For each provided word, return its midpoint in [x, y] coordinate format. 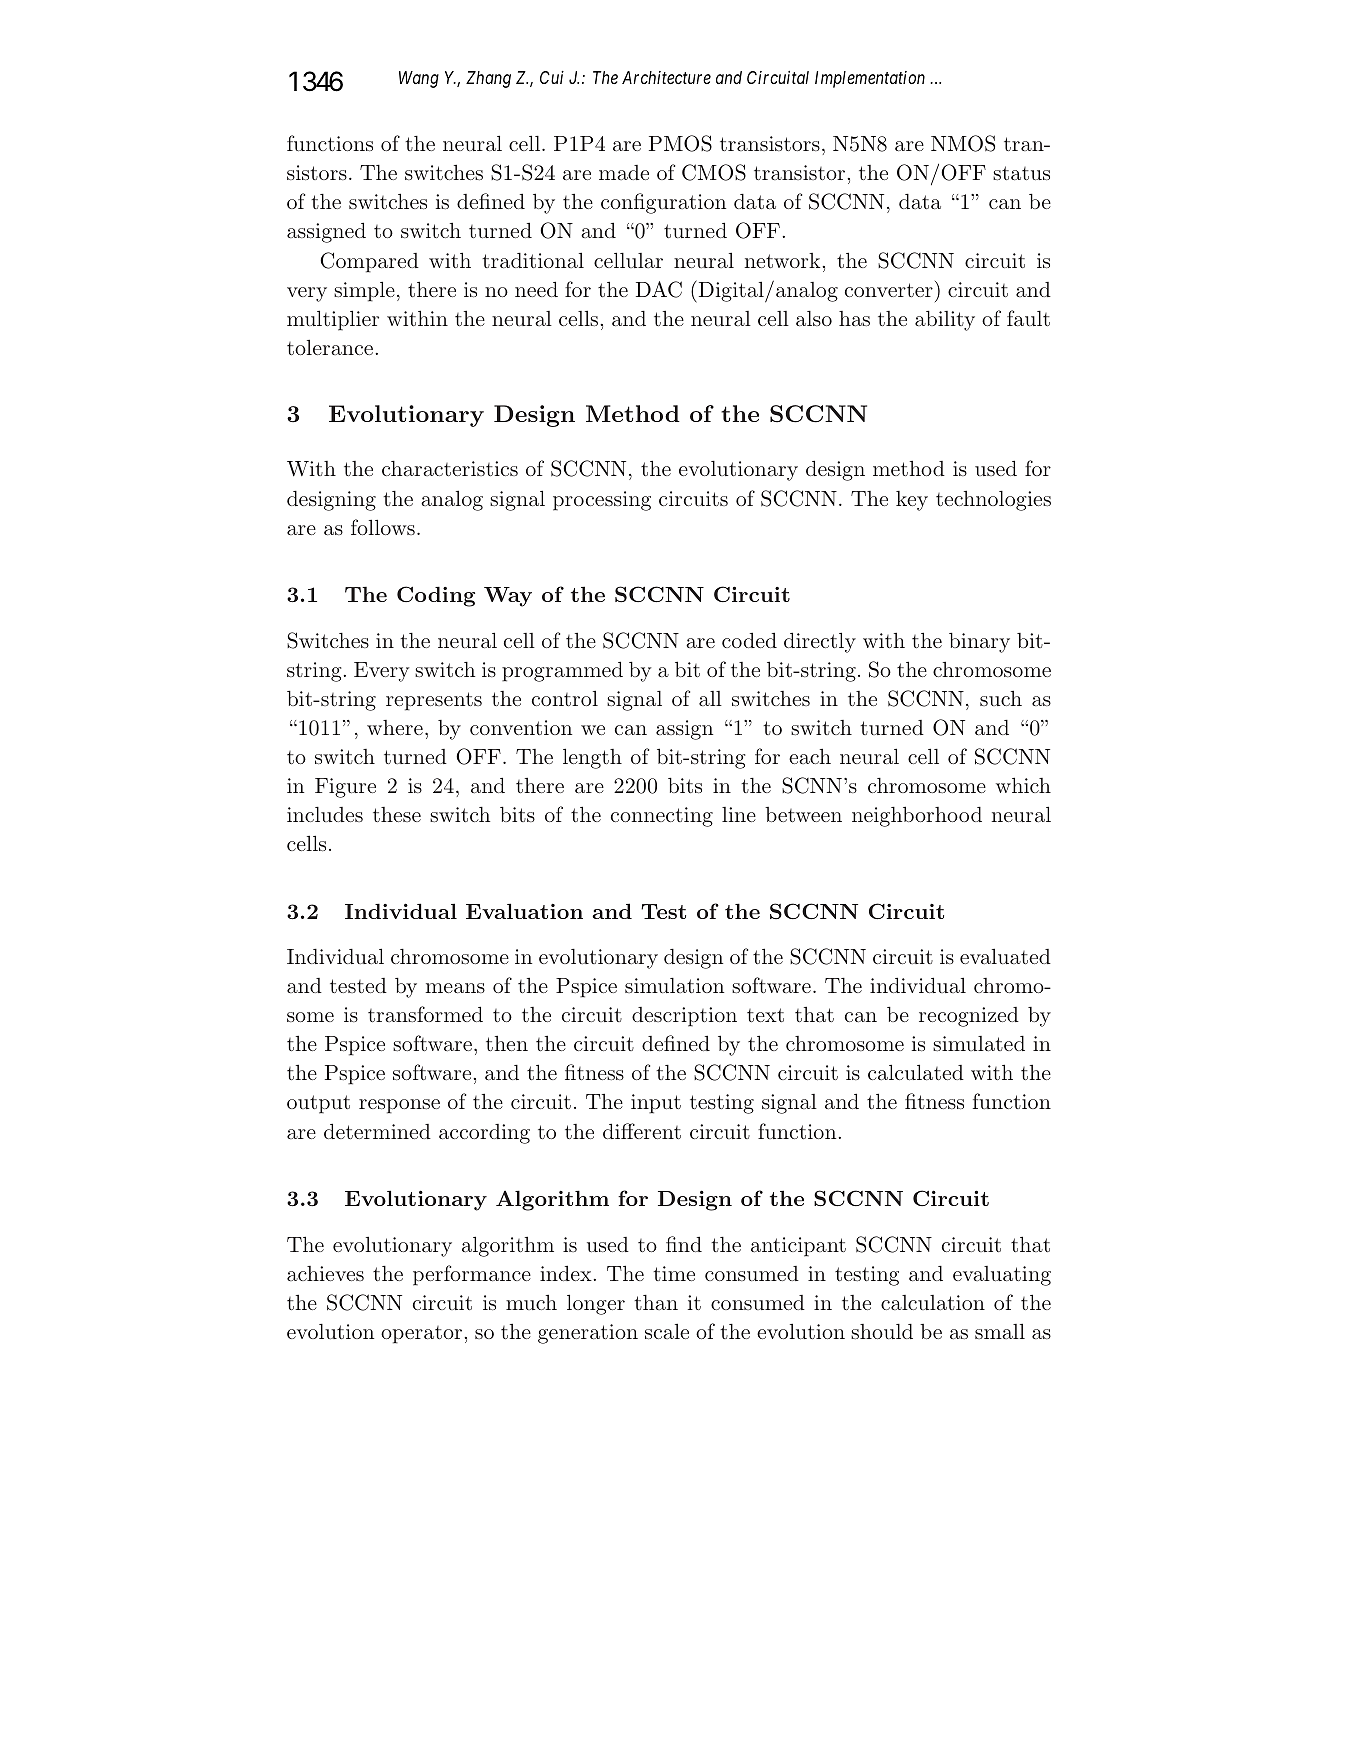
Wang [419, 79]
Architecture [666, 77]
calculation [933, 1302]
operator [423, 1335]
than [656, 1302]
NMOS [963, 143]
